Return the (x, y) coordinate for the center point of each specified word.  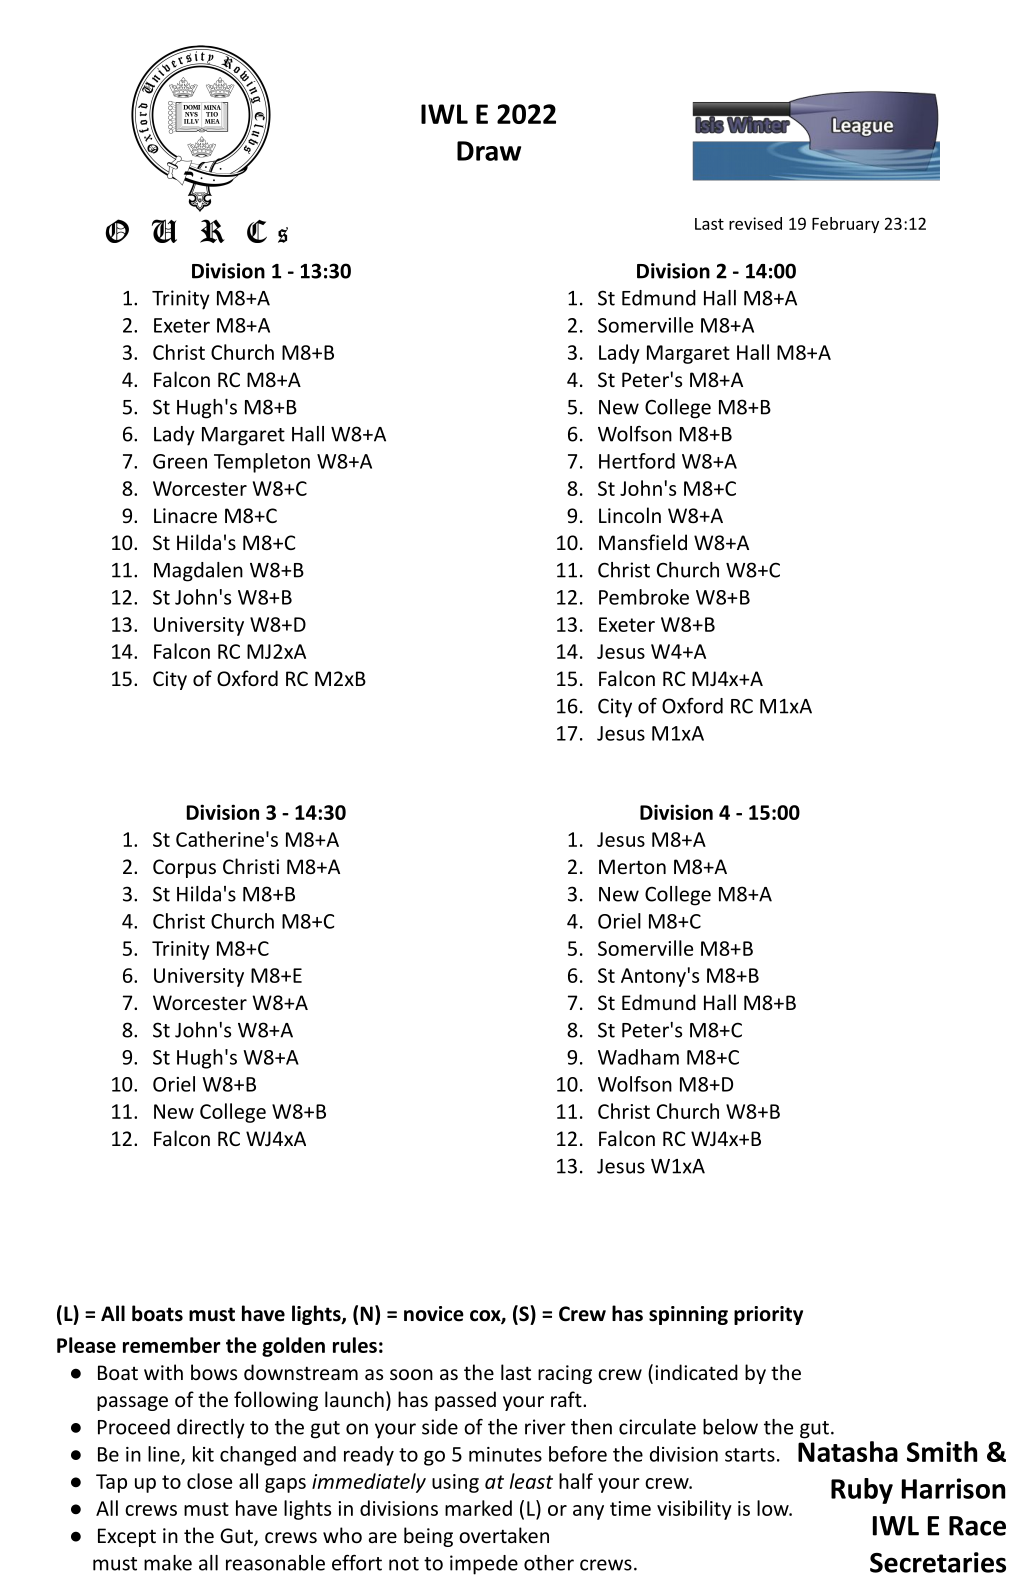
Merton (632, 866)
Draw (489, 151)
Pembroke (644, 597)
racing (565, 1374)
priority (768, 1315)
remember (172, 1345)
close (209, 1481)
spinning (688, 1315)
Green (180, 461)
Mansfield (643, 542)
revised (755, 223)
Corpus (184, 868)
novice (434, 1314)
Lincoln (630, 515)
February (845, 225)
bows (214, 1372)
